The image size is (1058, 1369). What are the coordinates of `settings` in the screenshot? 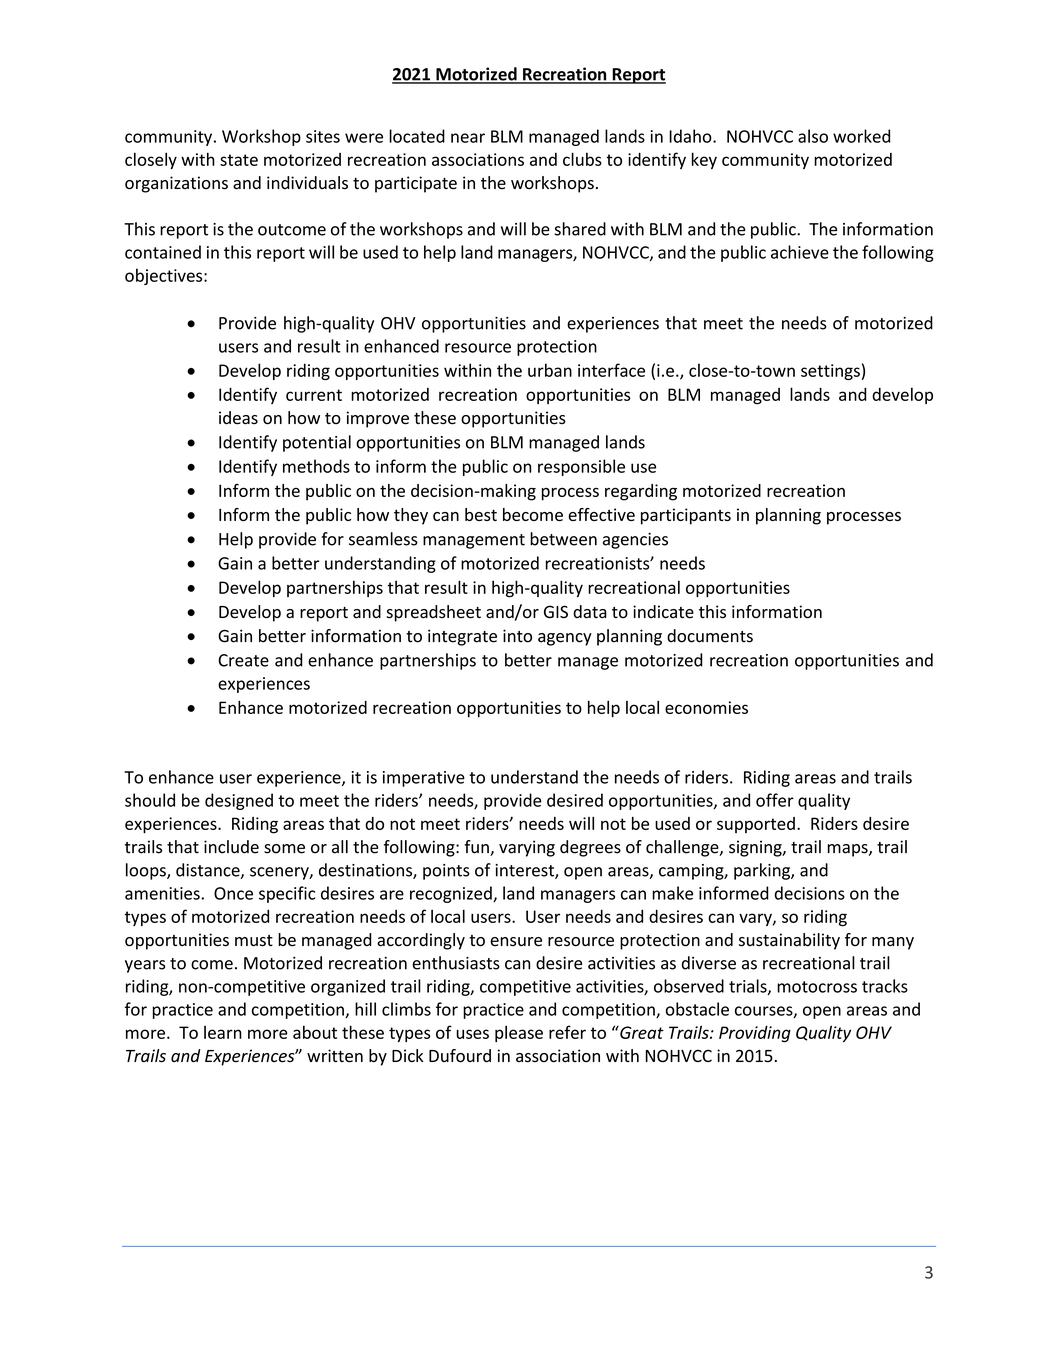 It's located at (830, 372).
